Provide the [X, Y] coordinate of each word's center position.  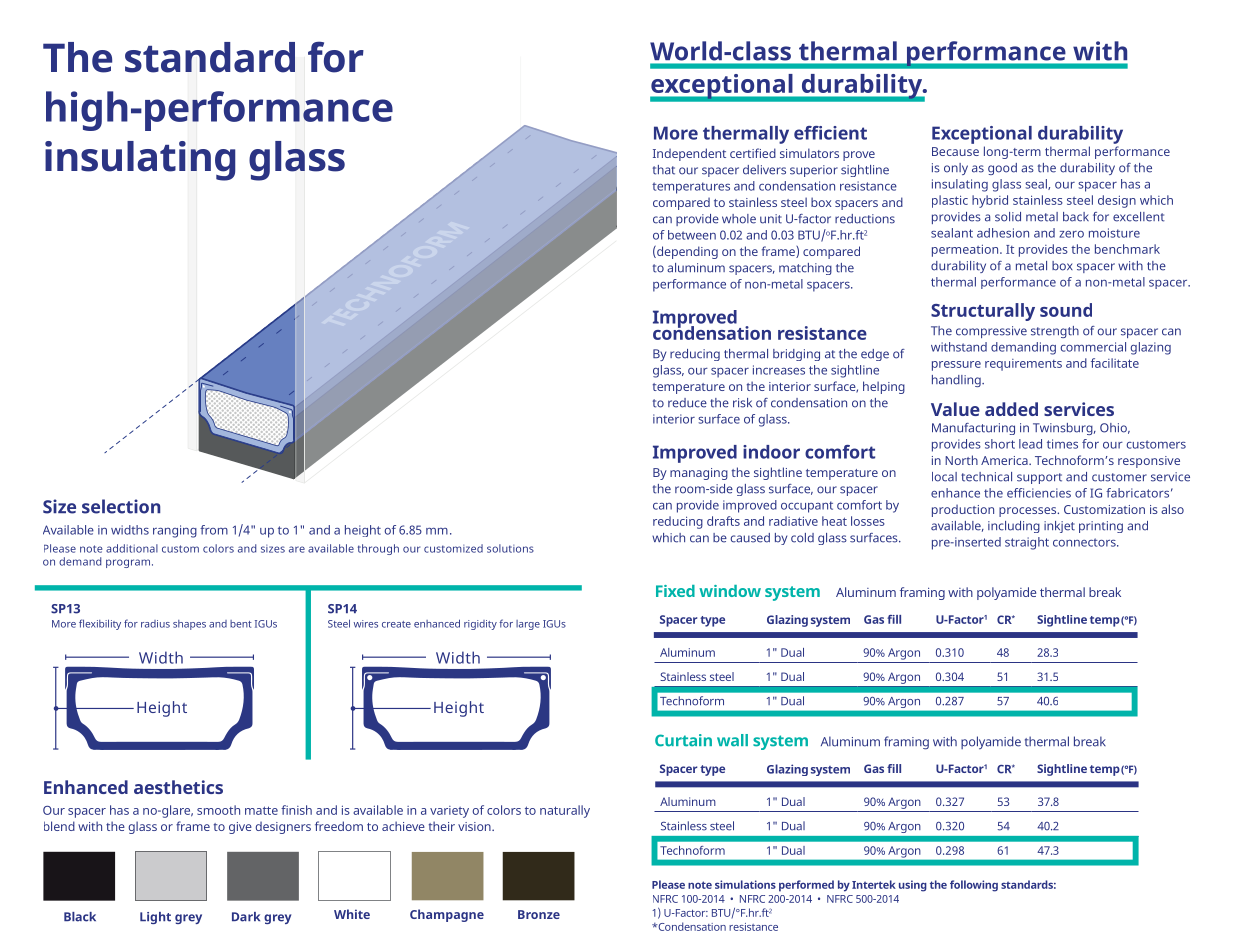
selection [121, 506]
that [664, 170]
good [1002, 169]
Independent [689, 154]
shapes [189, 625]
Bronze [539, 914]
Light [155, 918]
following [974, 886]
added [1011, 409]
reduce [687, 403]
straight [1027, 543]
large [528, 625]
